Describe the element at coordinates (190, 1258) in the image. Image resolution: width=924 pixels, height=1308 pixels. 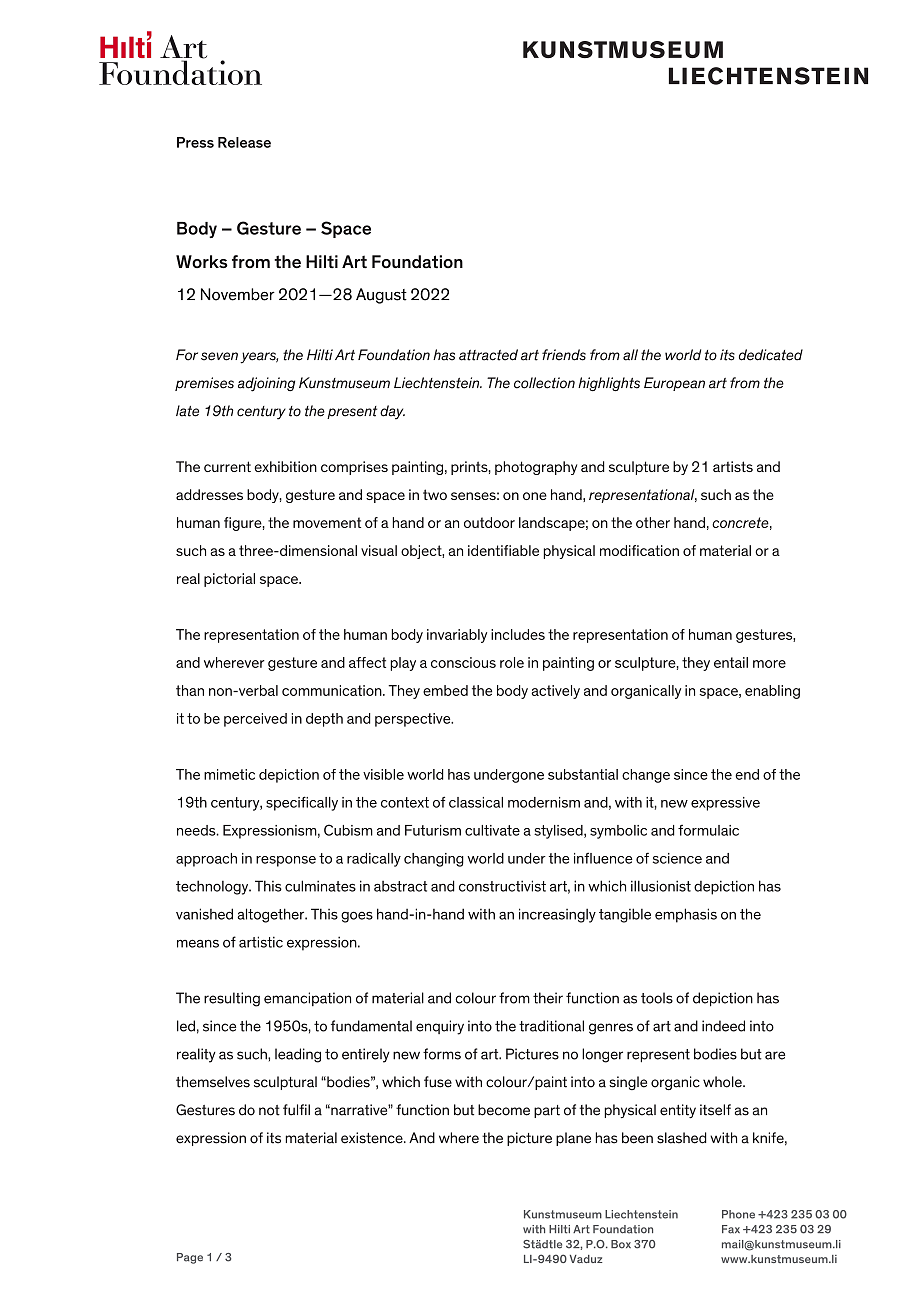
I see `Page` at that location.
